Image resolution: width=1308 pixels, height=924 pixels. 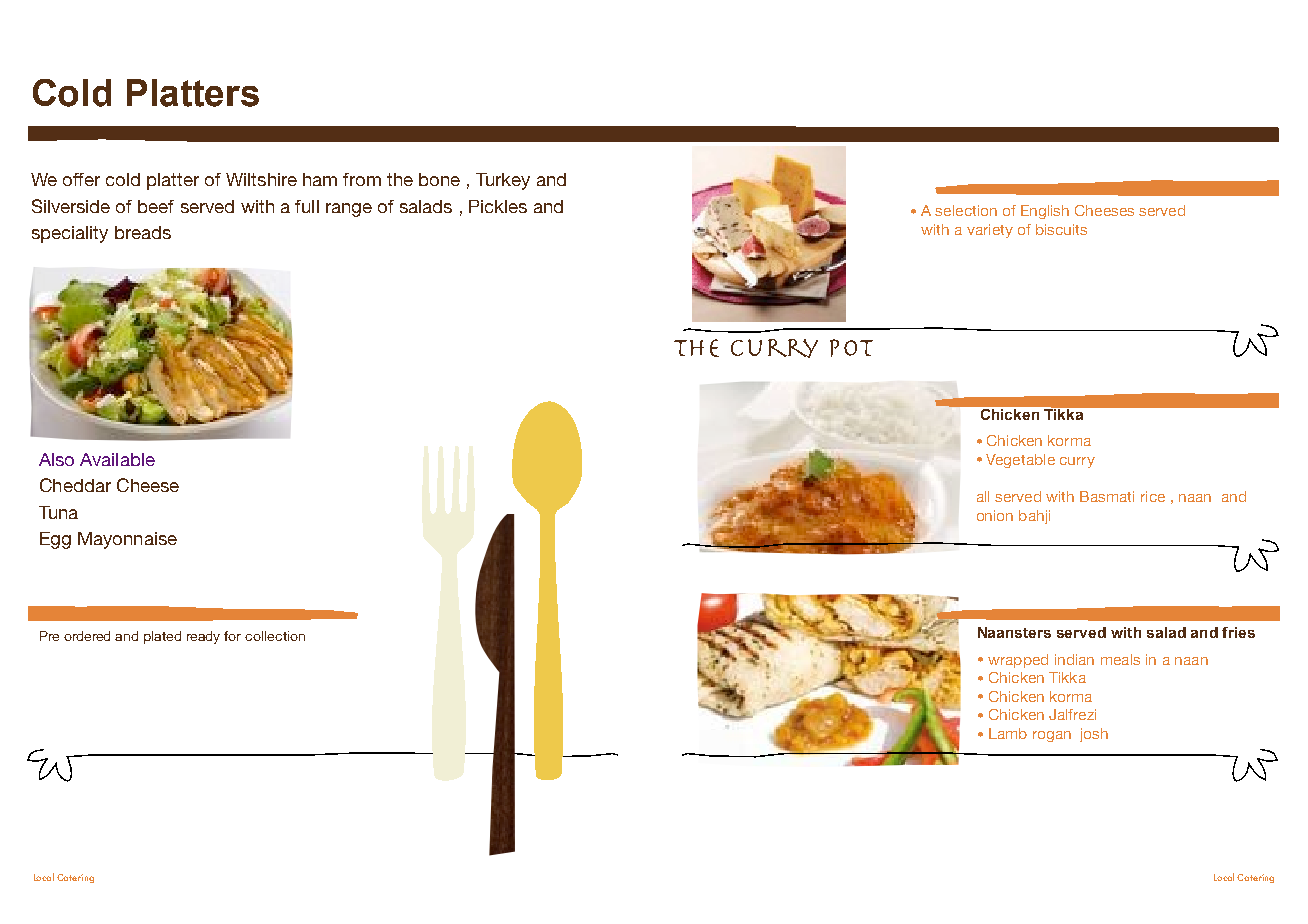 I want to click on variety, so click(x=990, y=231).
